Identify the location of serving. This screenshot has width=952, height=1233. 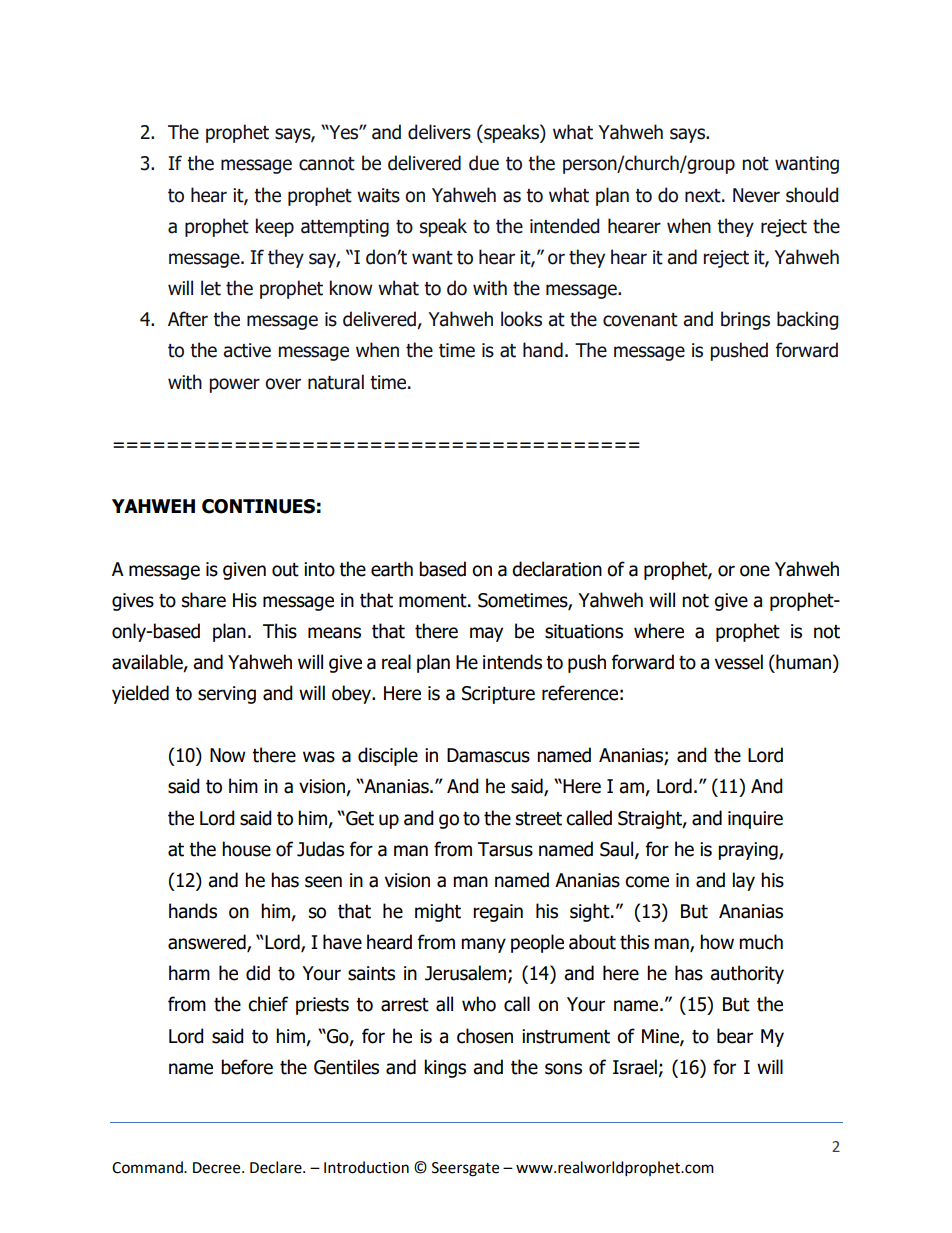
(227, 695).
